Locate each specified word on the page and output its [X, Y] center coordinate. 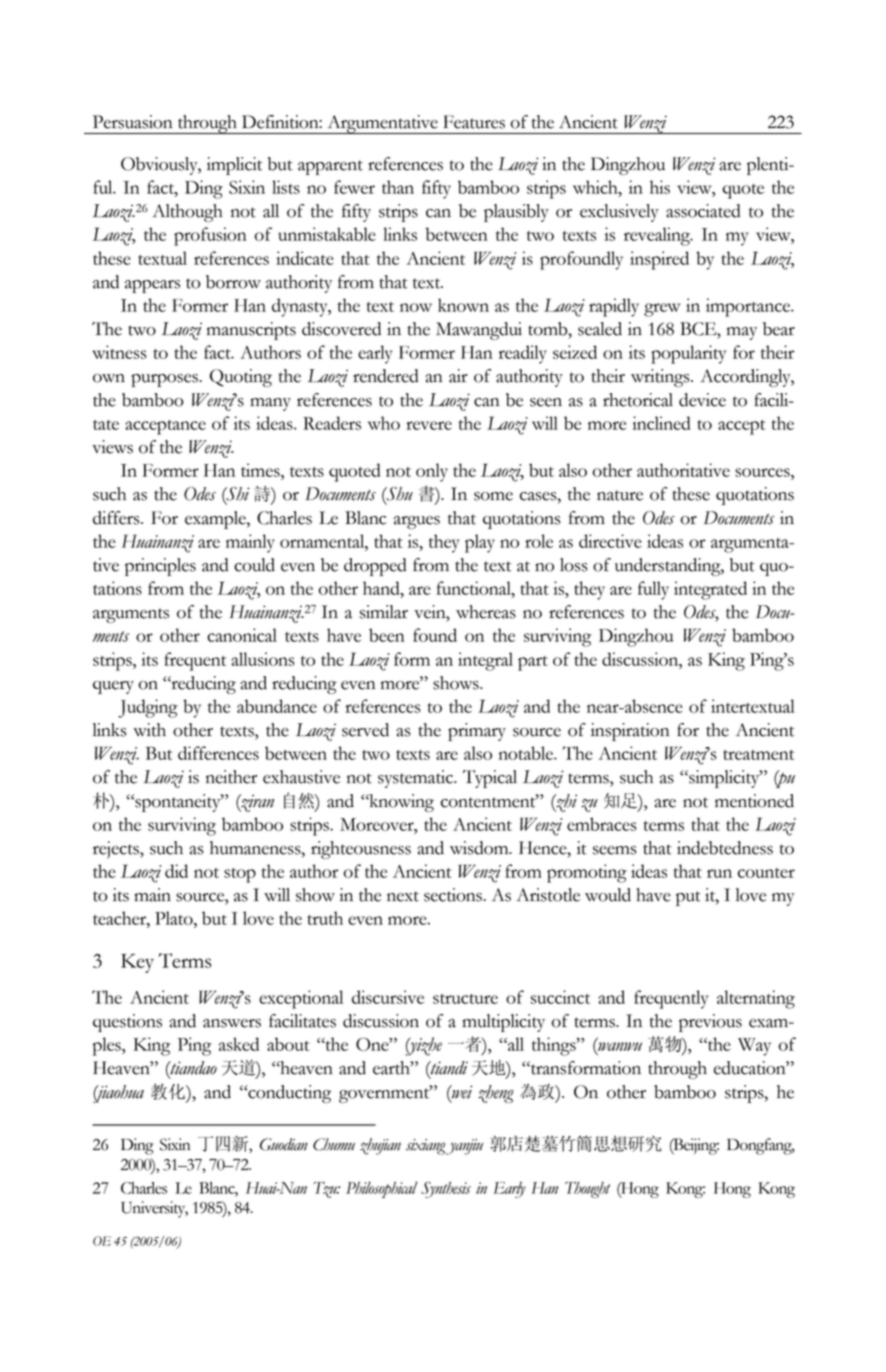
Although [187, 213]
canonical [242, 635]
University [154, 1209]
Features [474, 122]
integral [485, 661]
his [660, 187]
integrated [710, 590]
